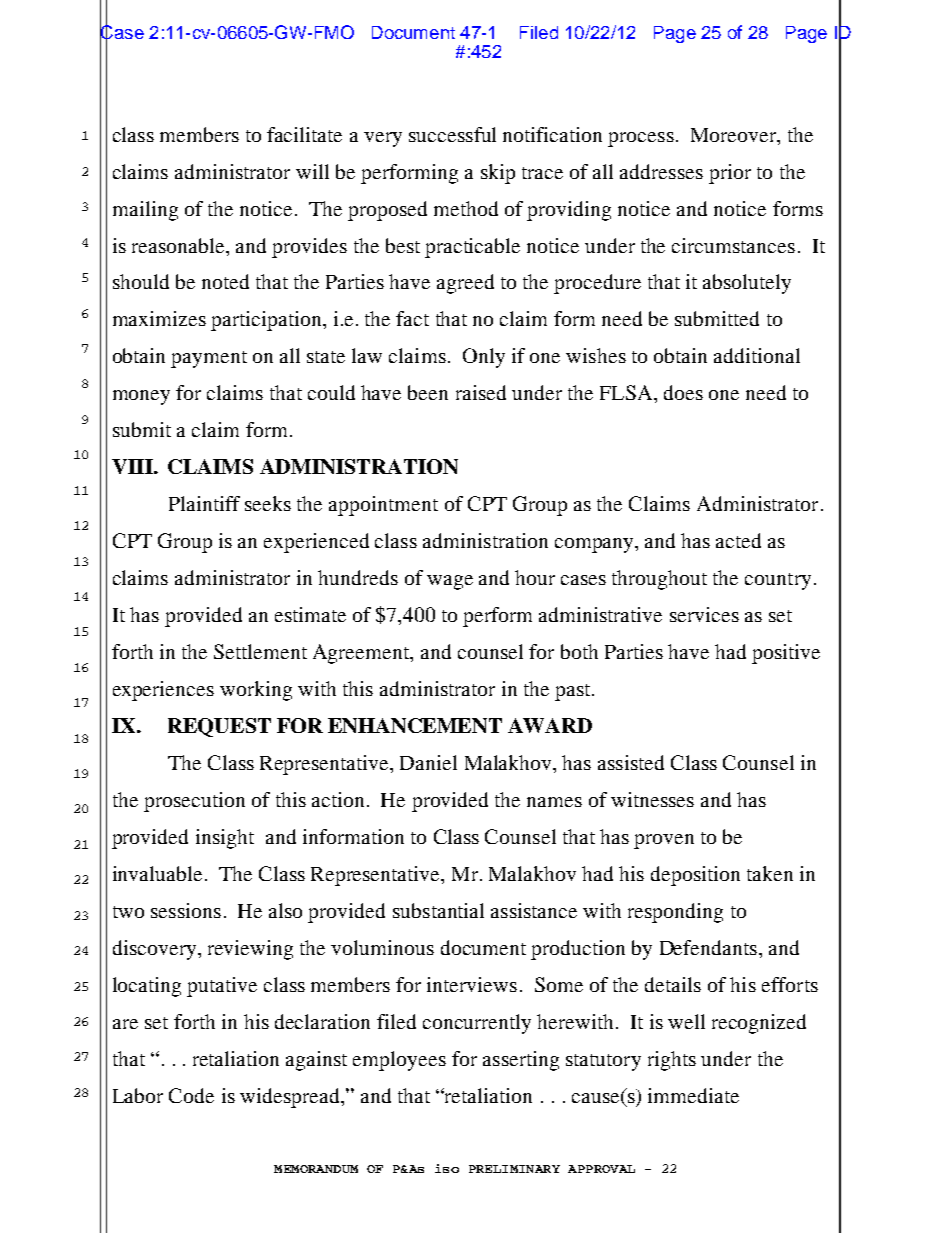 This screenshot has width=952, height=1233. Describe the element at coordinates (260, 651) in the screenshot. I see `Settlement` at that location.
